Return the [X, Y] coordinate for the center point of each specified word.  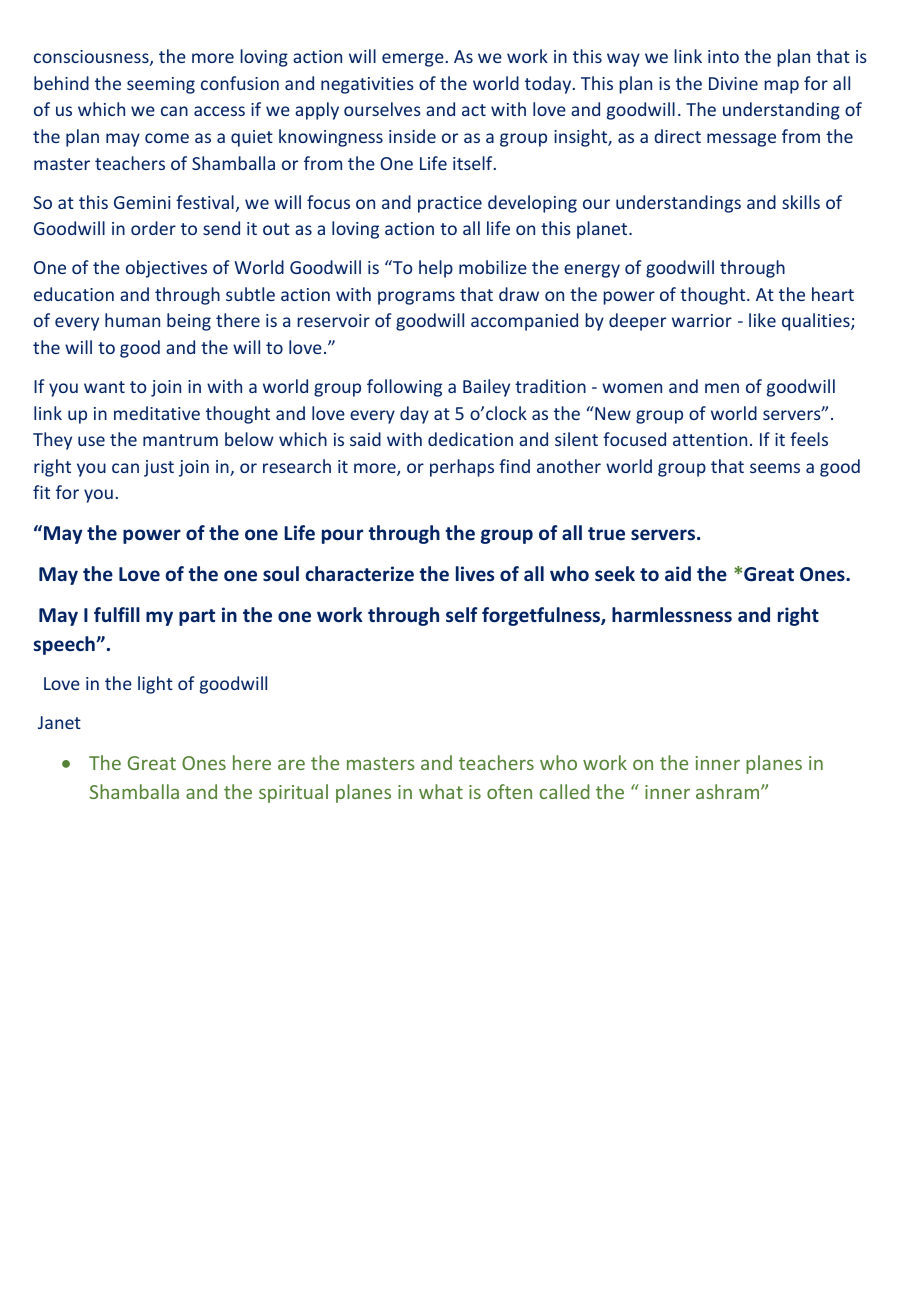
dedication [470, 439]
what [441, 791]
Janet [59, 722]
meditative [157, 413]
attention [710, 439]
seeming [161, 85]
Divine [733, 83]
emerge [413, 60]
